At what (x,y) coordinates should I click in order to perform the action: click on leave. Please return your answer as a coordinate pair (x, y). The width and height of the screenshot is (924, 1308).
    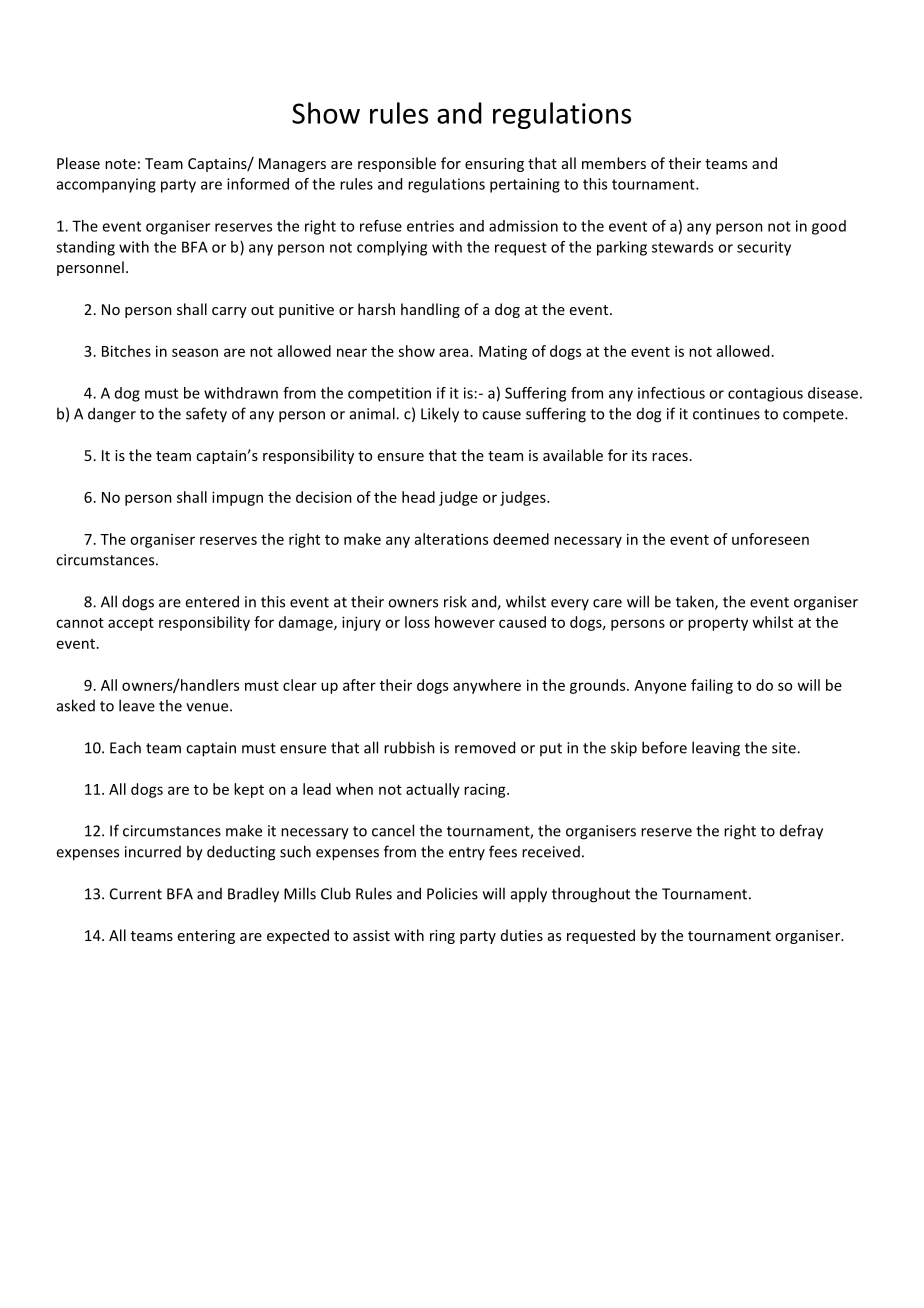
    Looking at the image, I should click on (137, 705).
